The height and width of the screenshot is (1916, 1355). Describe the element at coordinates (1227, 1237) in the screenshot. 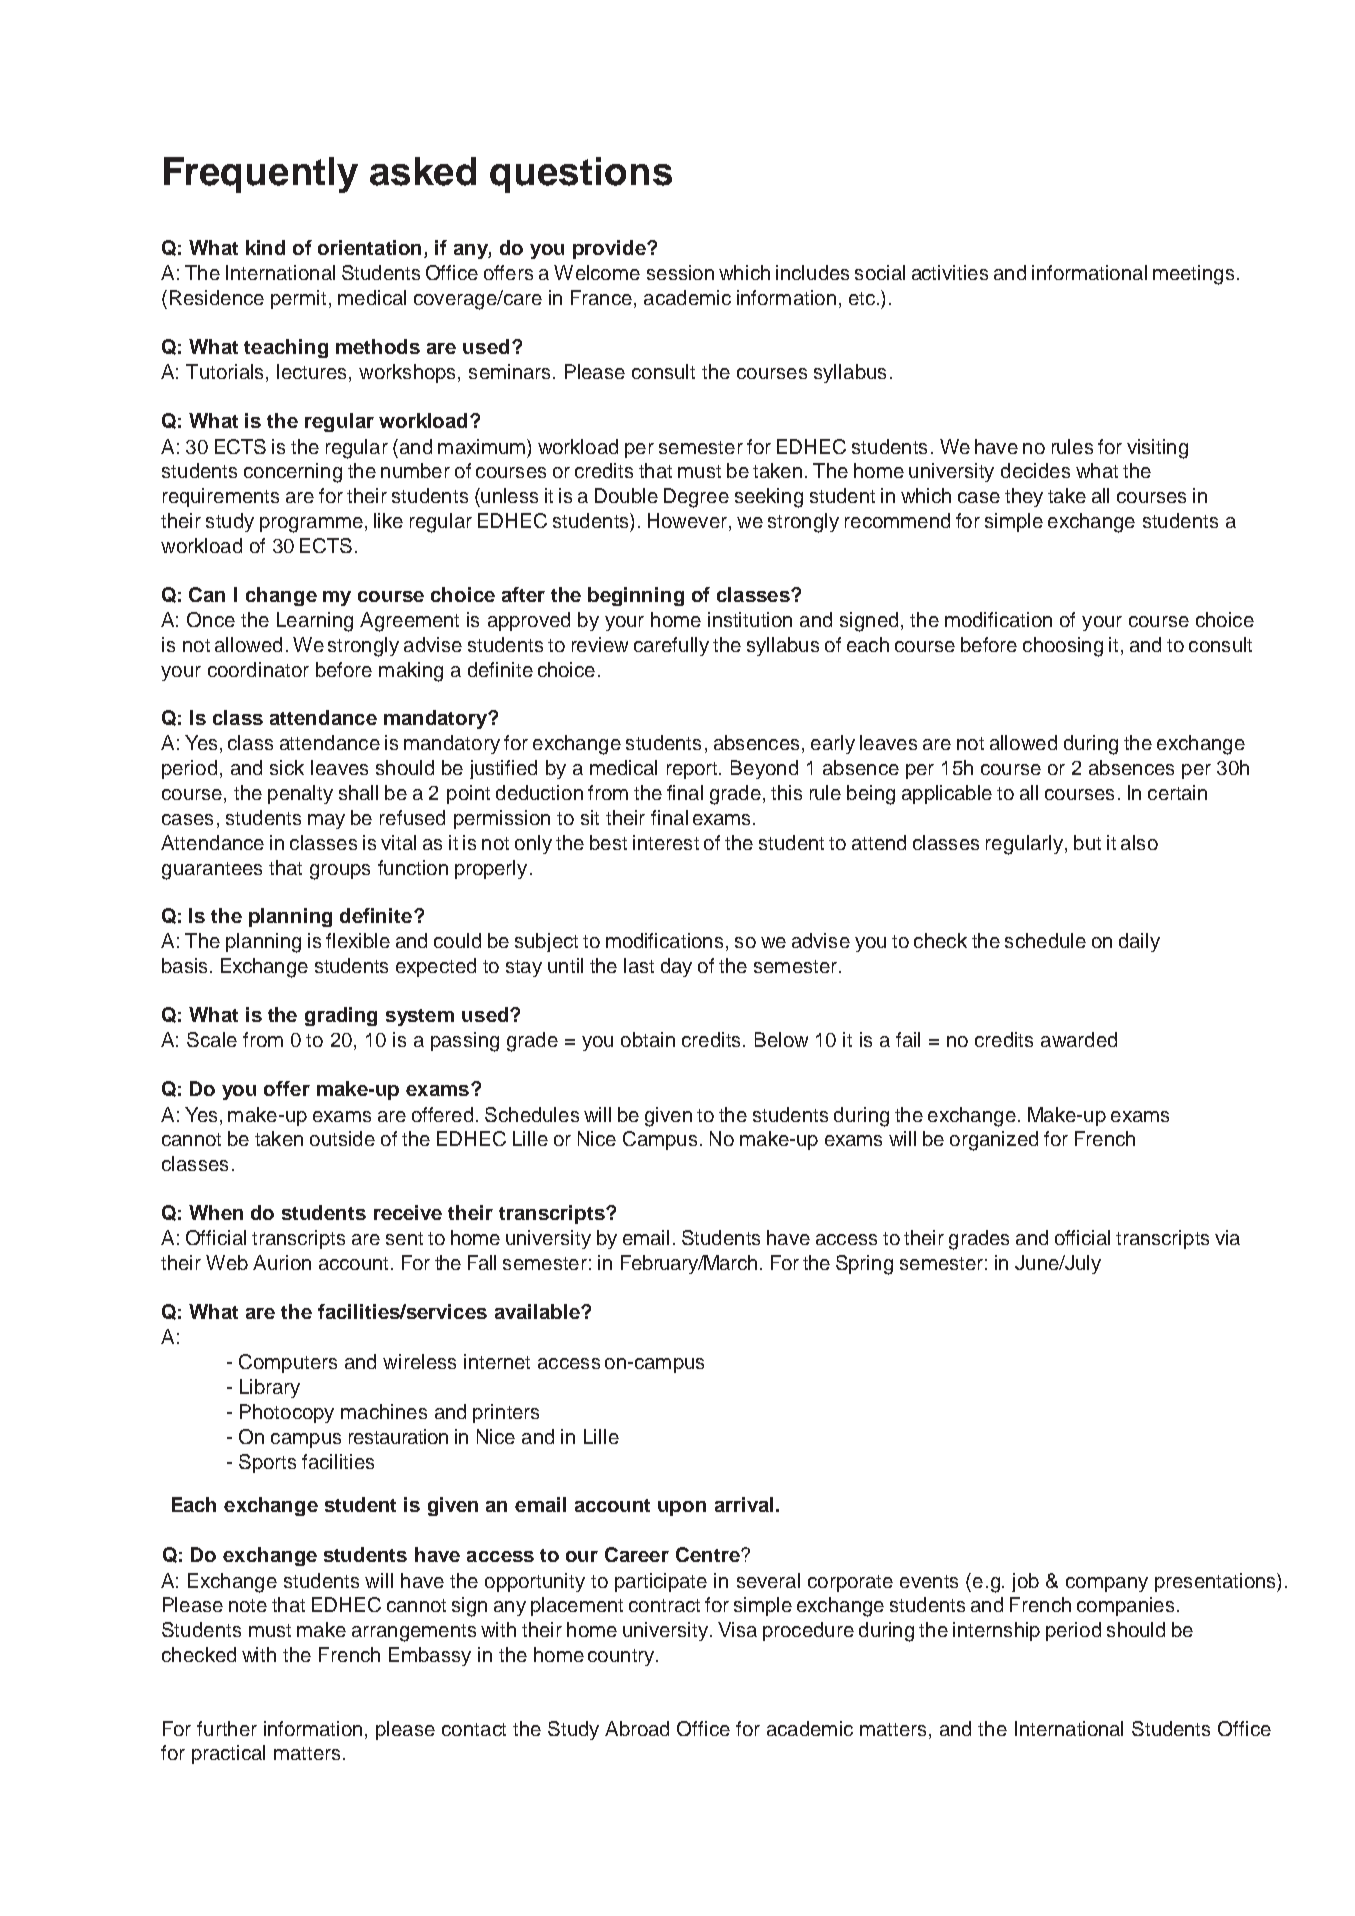

I see `via` at that location.
